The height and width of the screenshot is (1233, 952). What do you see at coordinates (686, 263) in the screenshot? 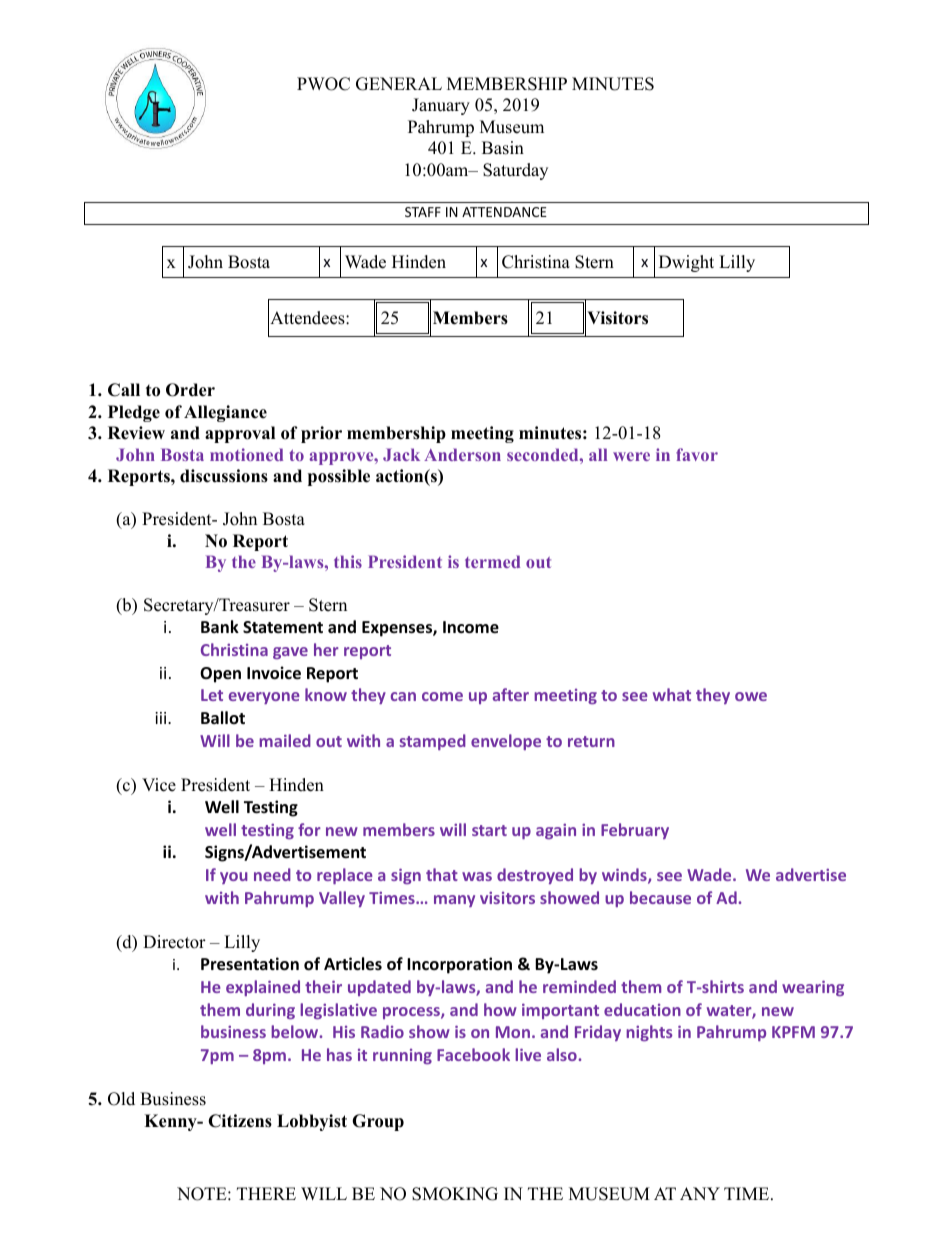
I see `Dwight` at bounding box center [686, 263].
